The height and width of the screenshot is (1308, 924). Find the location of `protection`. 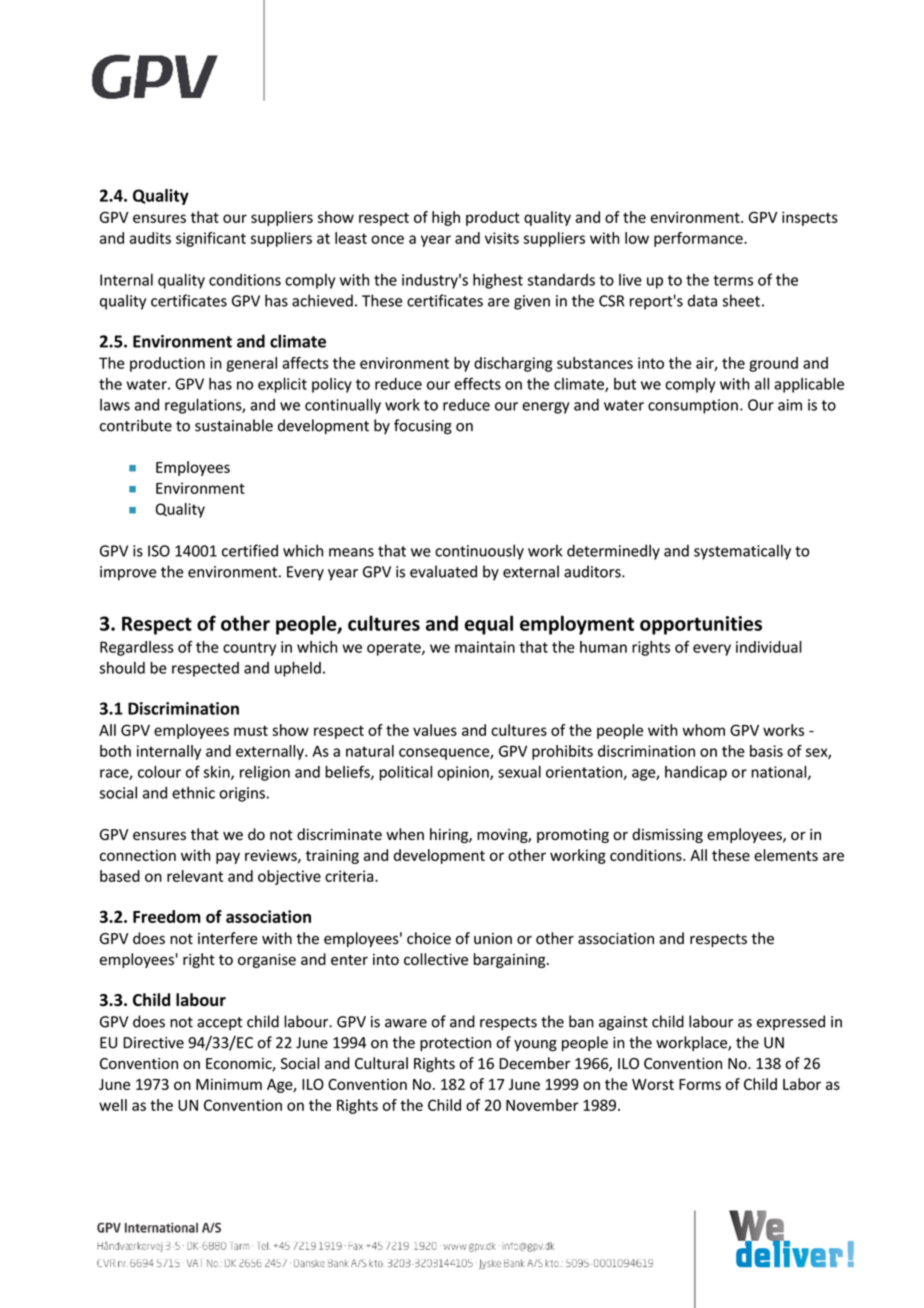

protection is located at coordinates (455, 1044).
